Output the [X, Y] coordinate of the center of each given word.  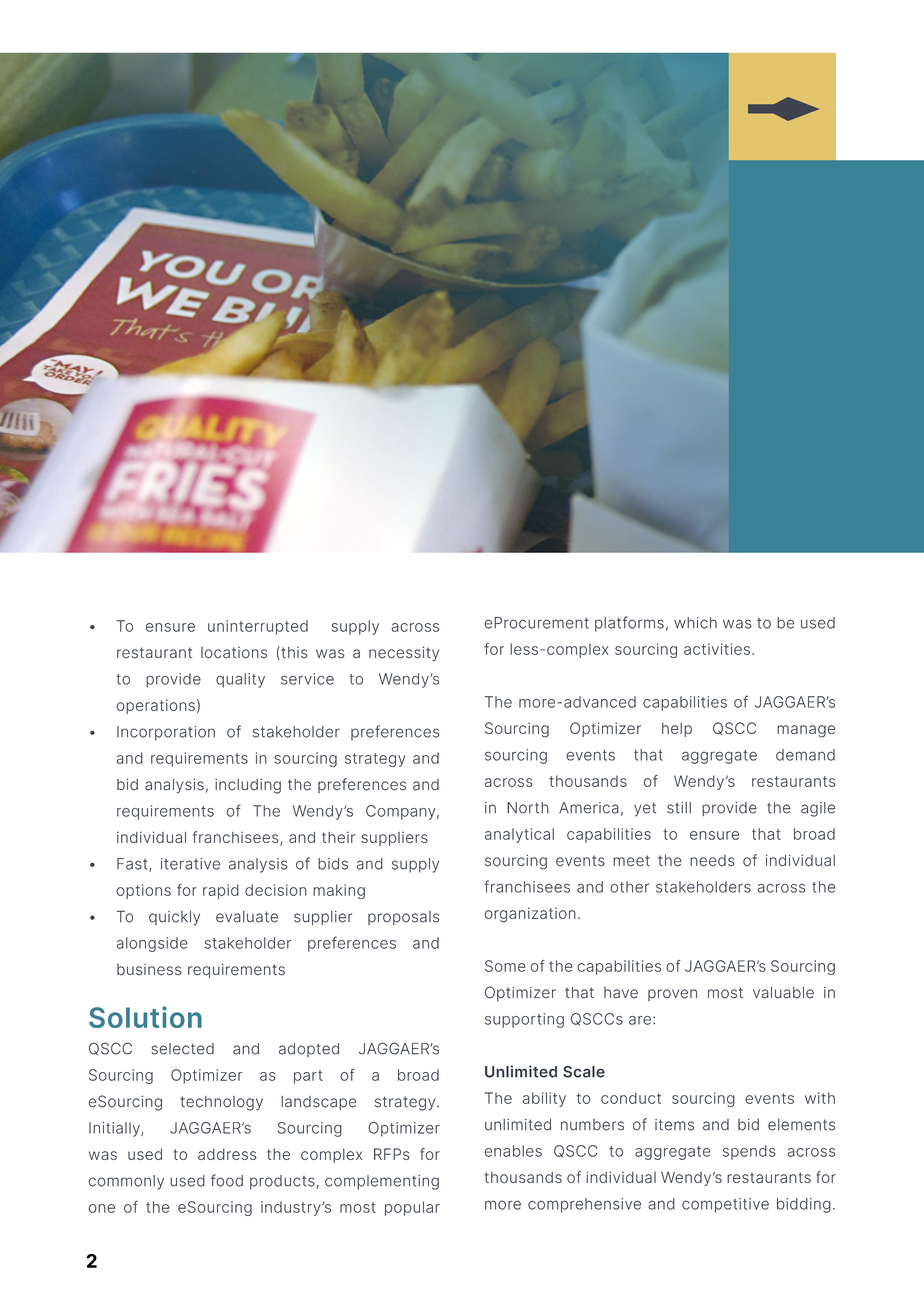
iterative [190, 864]
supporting [524, 1020]
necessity [404, 654]
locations [234, 653]
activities [717, 649]
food [227, 1180]
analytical [519, 835]
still [679, 808]
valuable [783, 993]
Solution [145, 1017]
